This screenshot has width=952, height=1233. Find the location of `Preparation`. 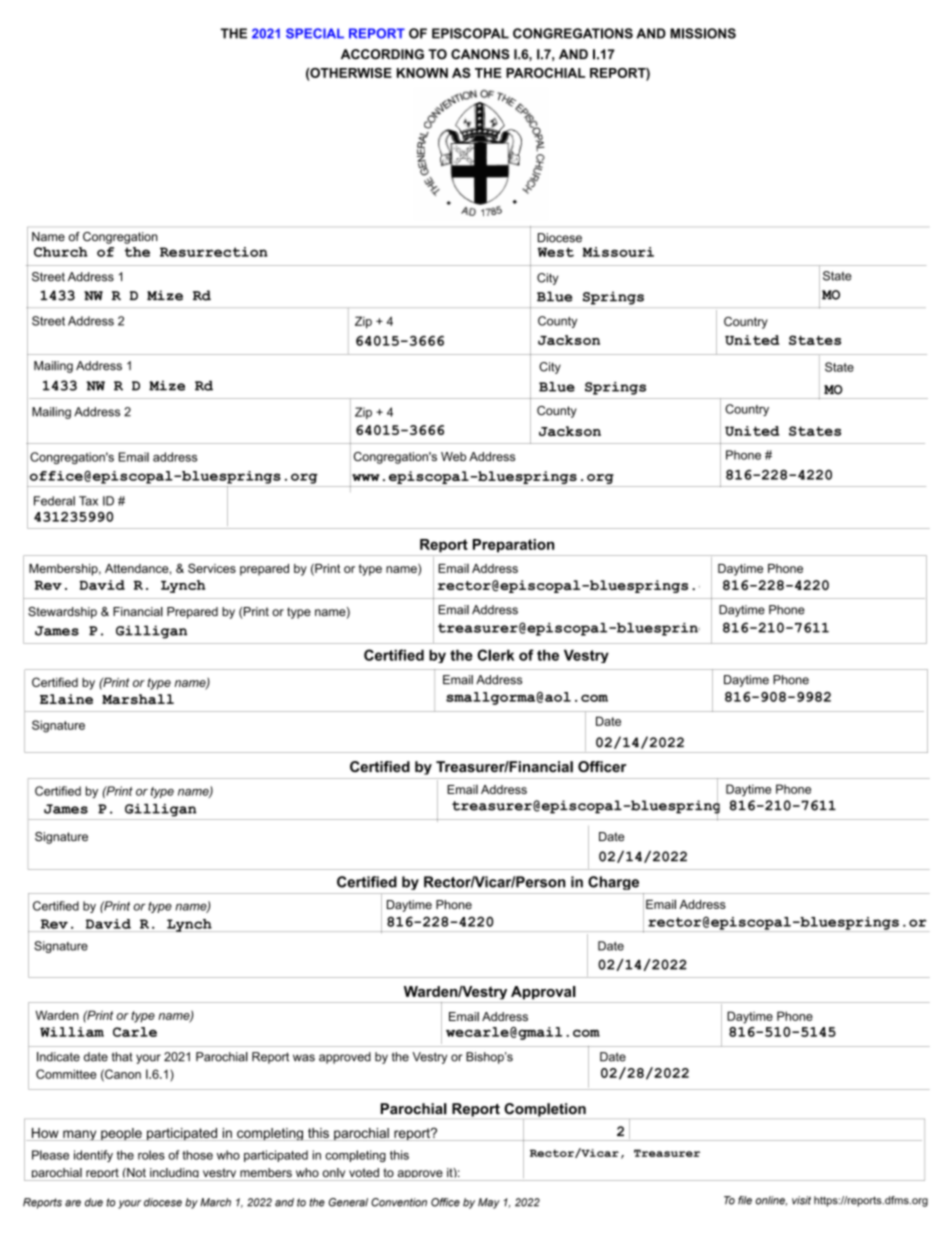

Preparation is located at coordinates (513, 546).
